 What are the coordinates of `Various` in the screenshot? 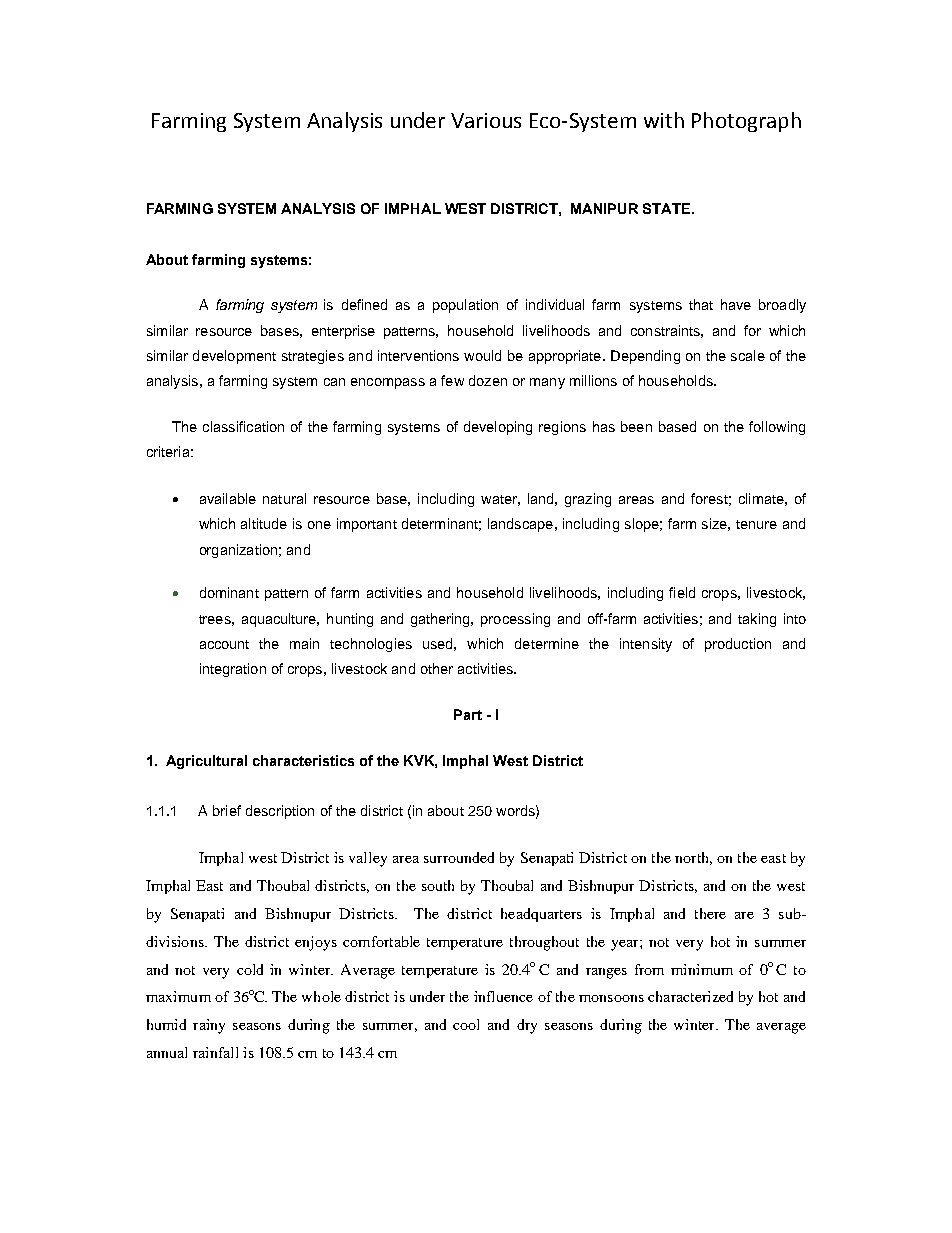 It's located at (486, 120).
